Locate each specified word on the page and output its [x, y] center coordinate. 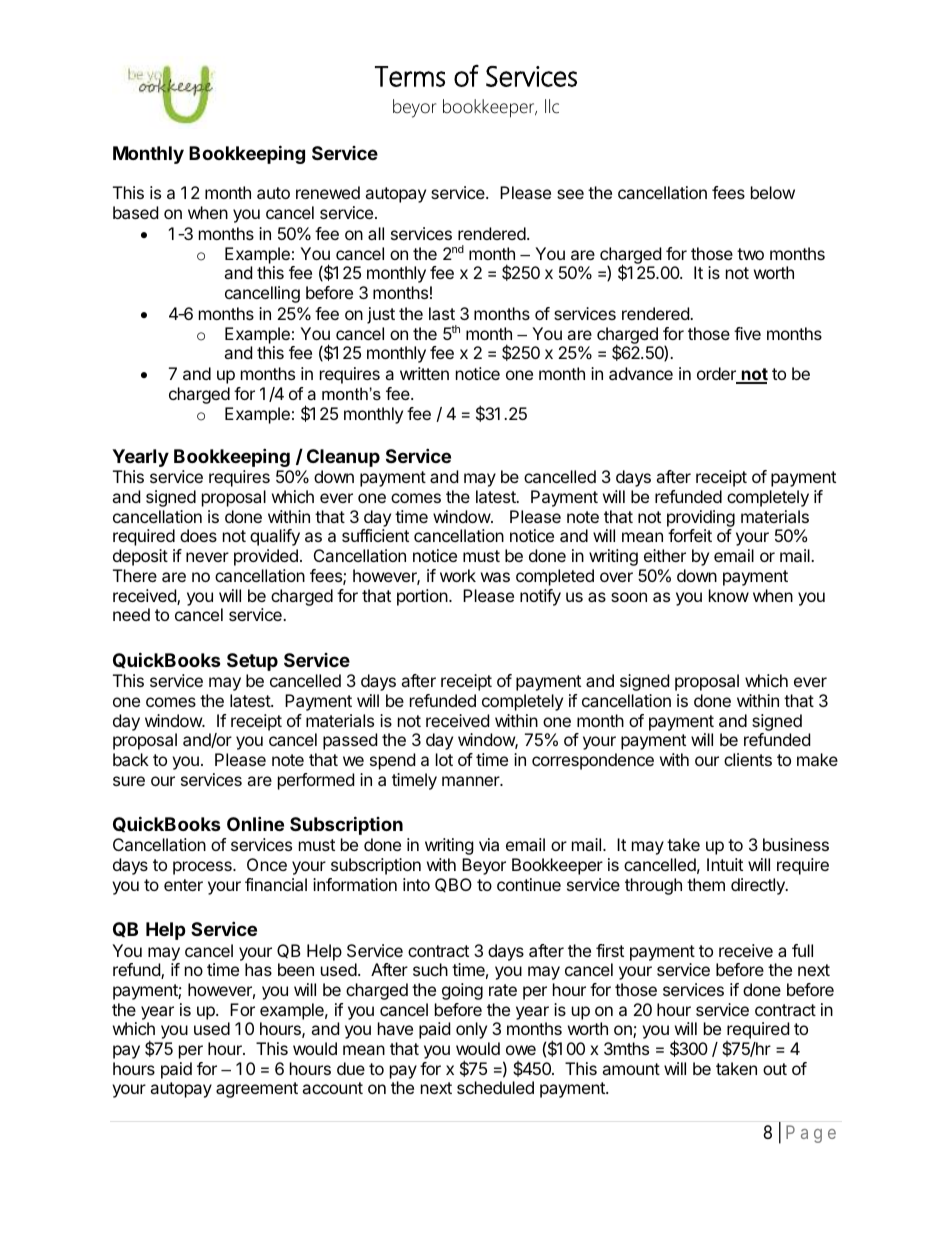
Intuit [725, 864]
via [489, 844]
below [773, 192]
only [471, 1030]
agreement [257, 1090]
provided [266, 557]
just [381, 315]
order [717, 375]
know [729, 595]
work [458, 575]
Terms [410, 76]
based [135, 212]
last [442, 313]
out [775, 1069]
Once [267, 864]
